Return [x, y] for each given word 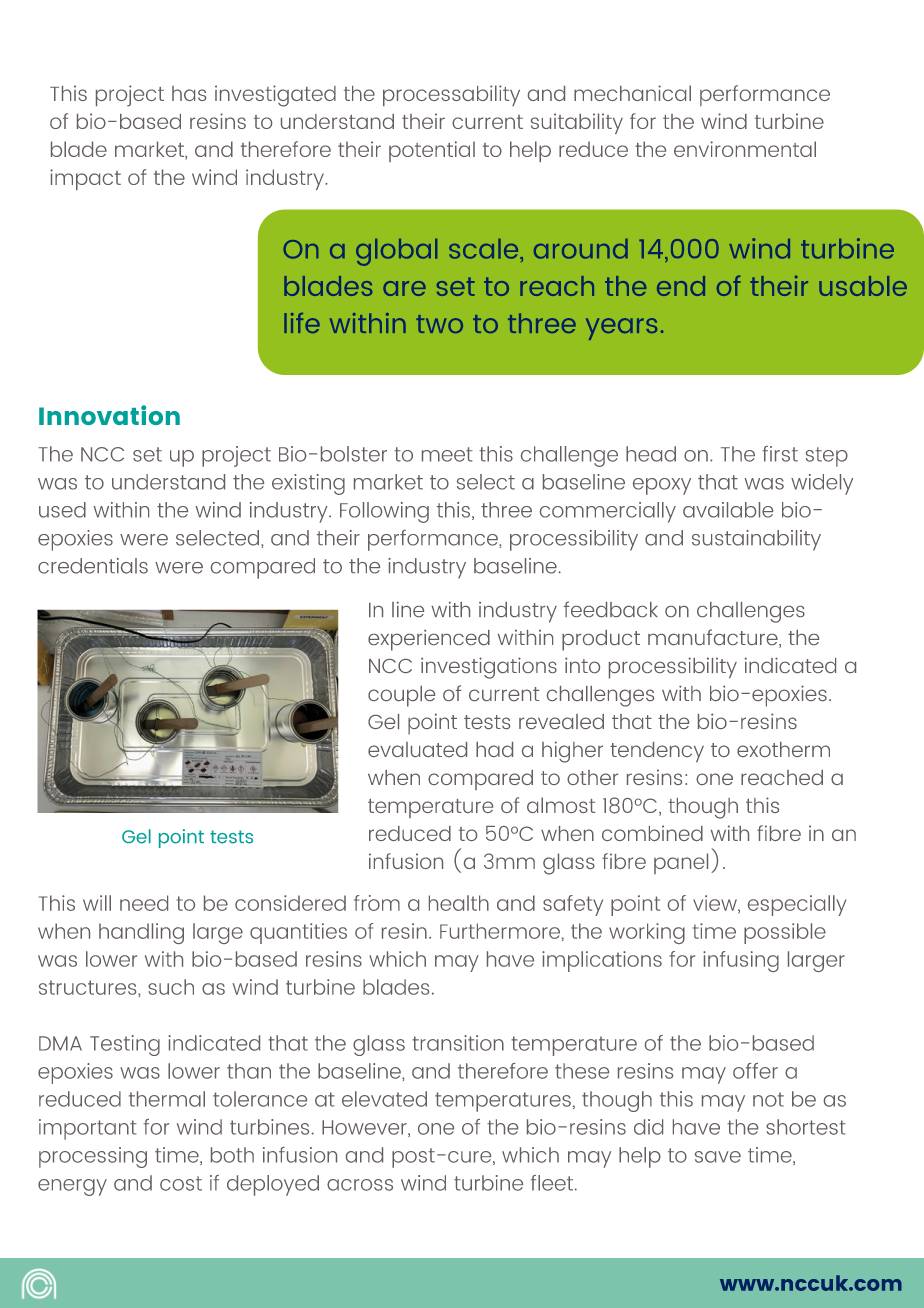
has [189, 93]
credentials [93, 566]
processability [451, 95]
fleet [552, 1183]
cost [181, 1183]
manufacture [714, 638]
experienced [429, 640]
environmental [745, 149]
